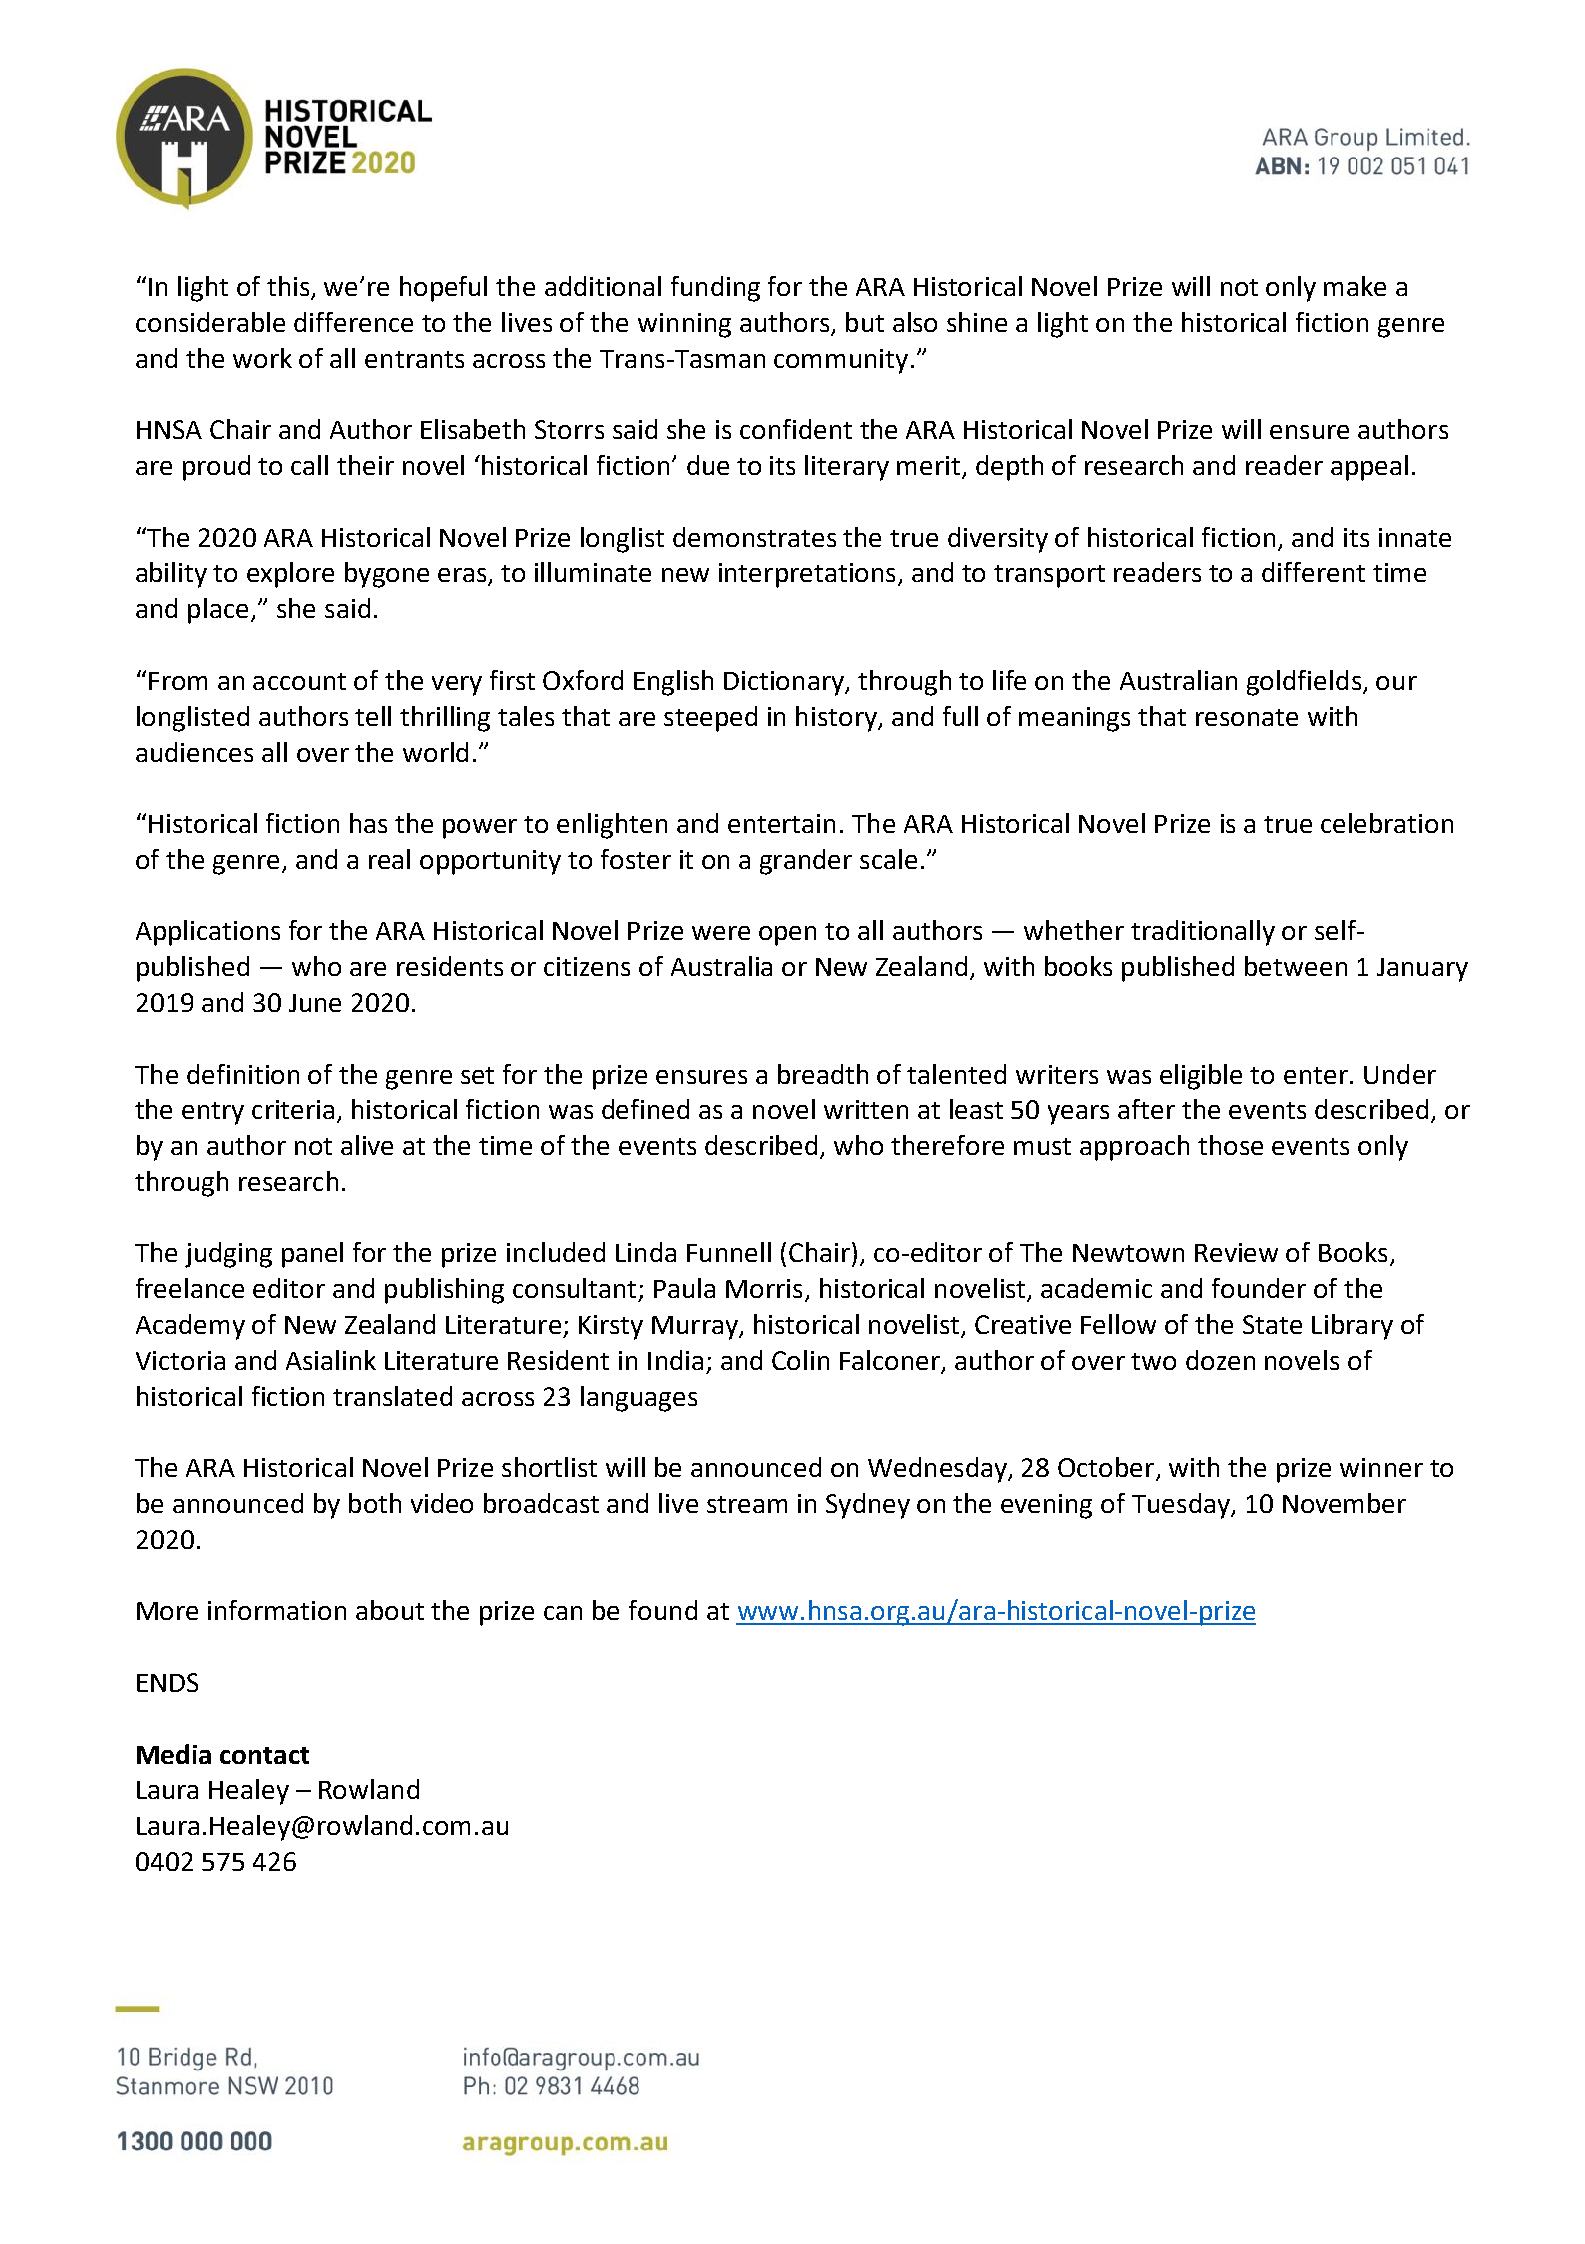 Image resolution: width=1585 pixels, height=2244 pixels. What do you see at coordinates (841, 361) in the document?
I see `community` at bounding box center [841, 361].
